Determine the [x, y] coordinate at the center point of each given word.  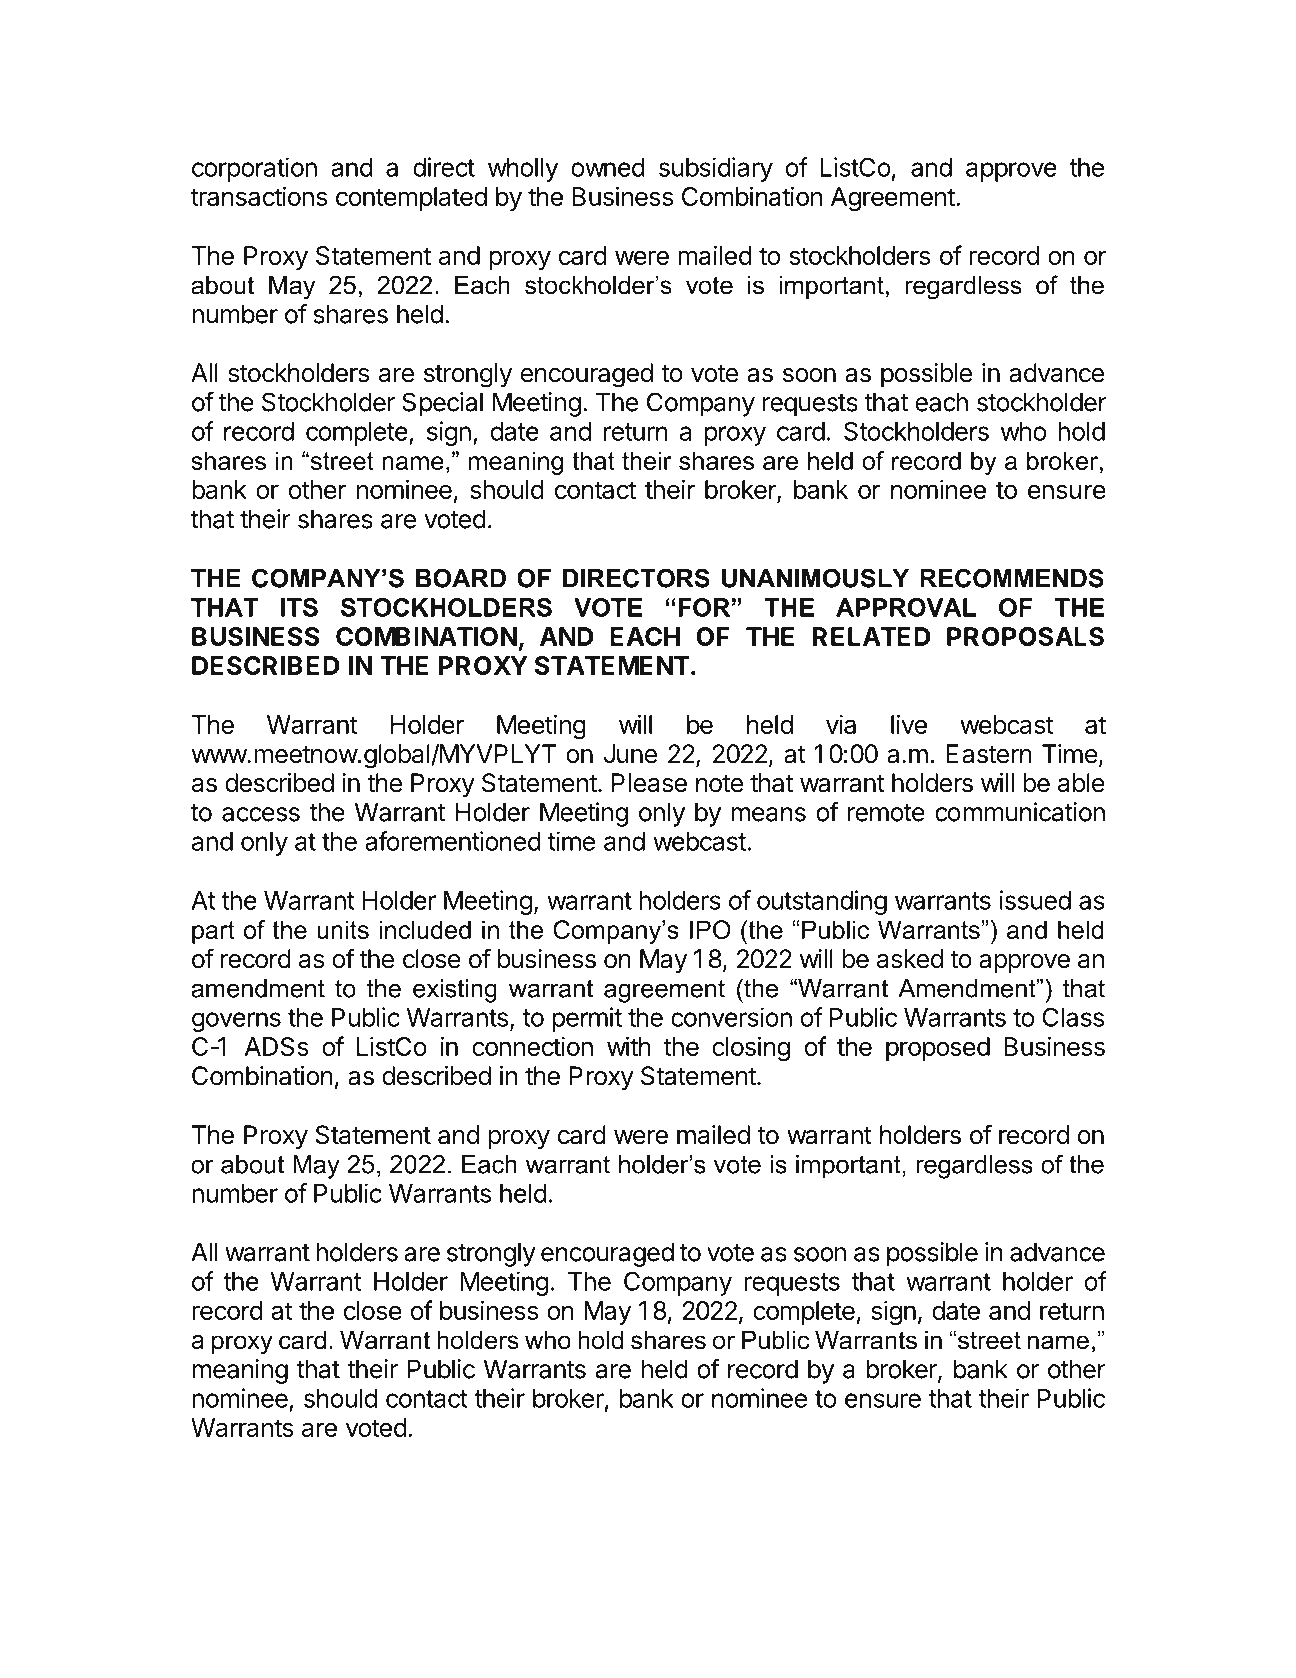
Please [649, 783]
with [629, 1046]
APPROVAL [906, 607]
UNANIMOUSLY [815, 578]
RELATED [871, 636]
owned [608, 167]
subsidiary [716, 169]
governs [236, 1022]
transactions [259, 196]
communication [1020, 812]
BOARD [461, 578]
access [261, 814]
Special [442, 404]
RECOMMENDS [1012, 578]
